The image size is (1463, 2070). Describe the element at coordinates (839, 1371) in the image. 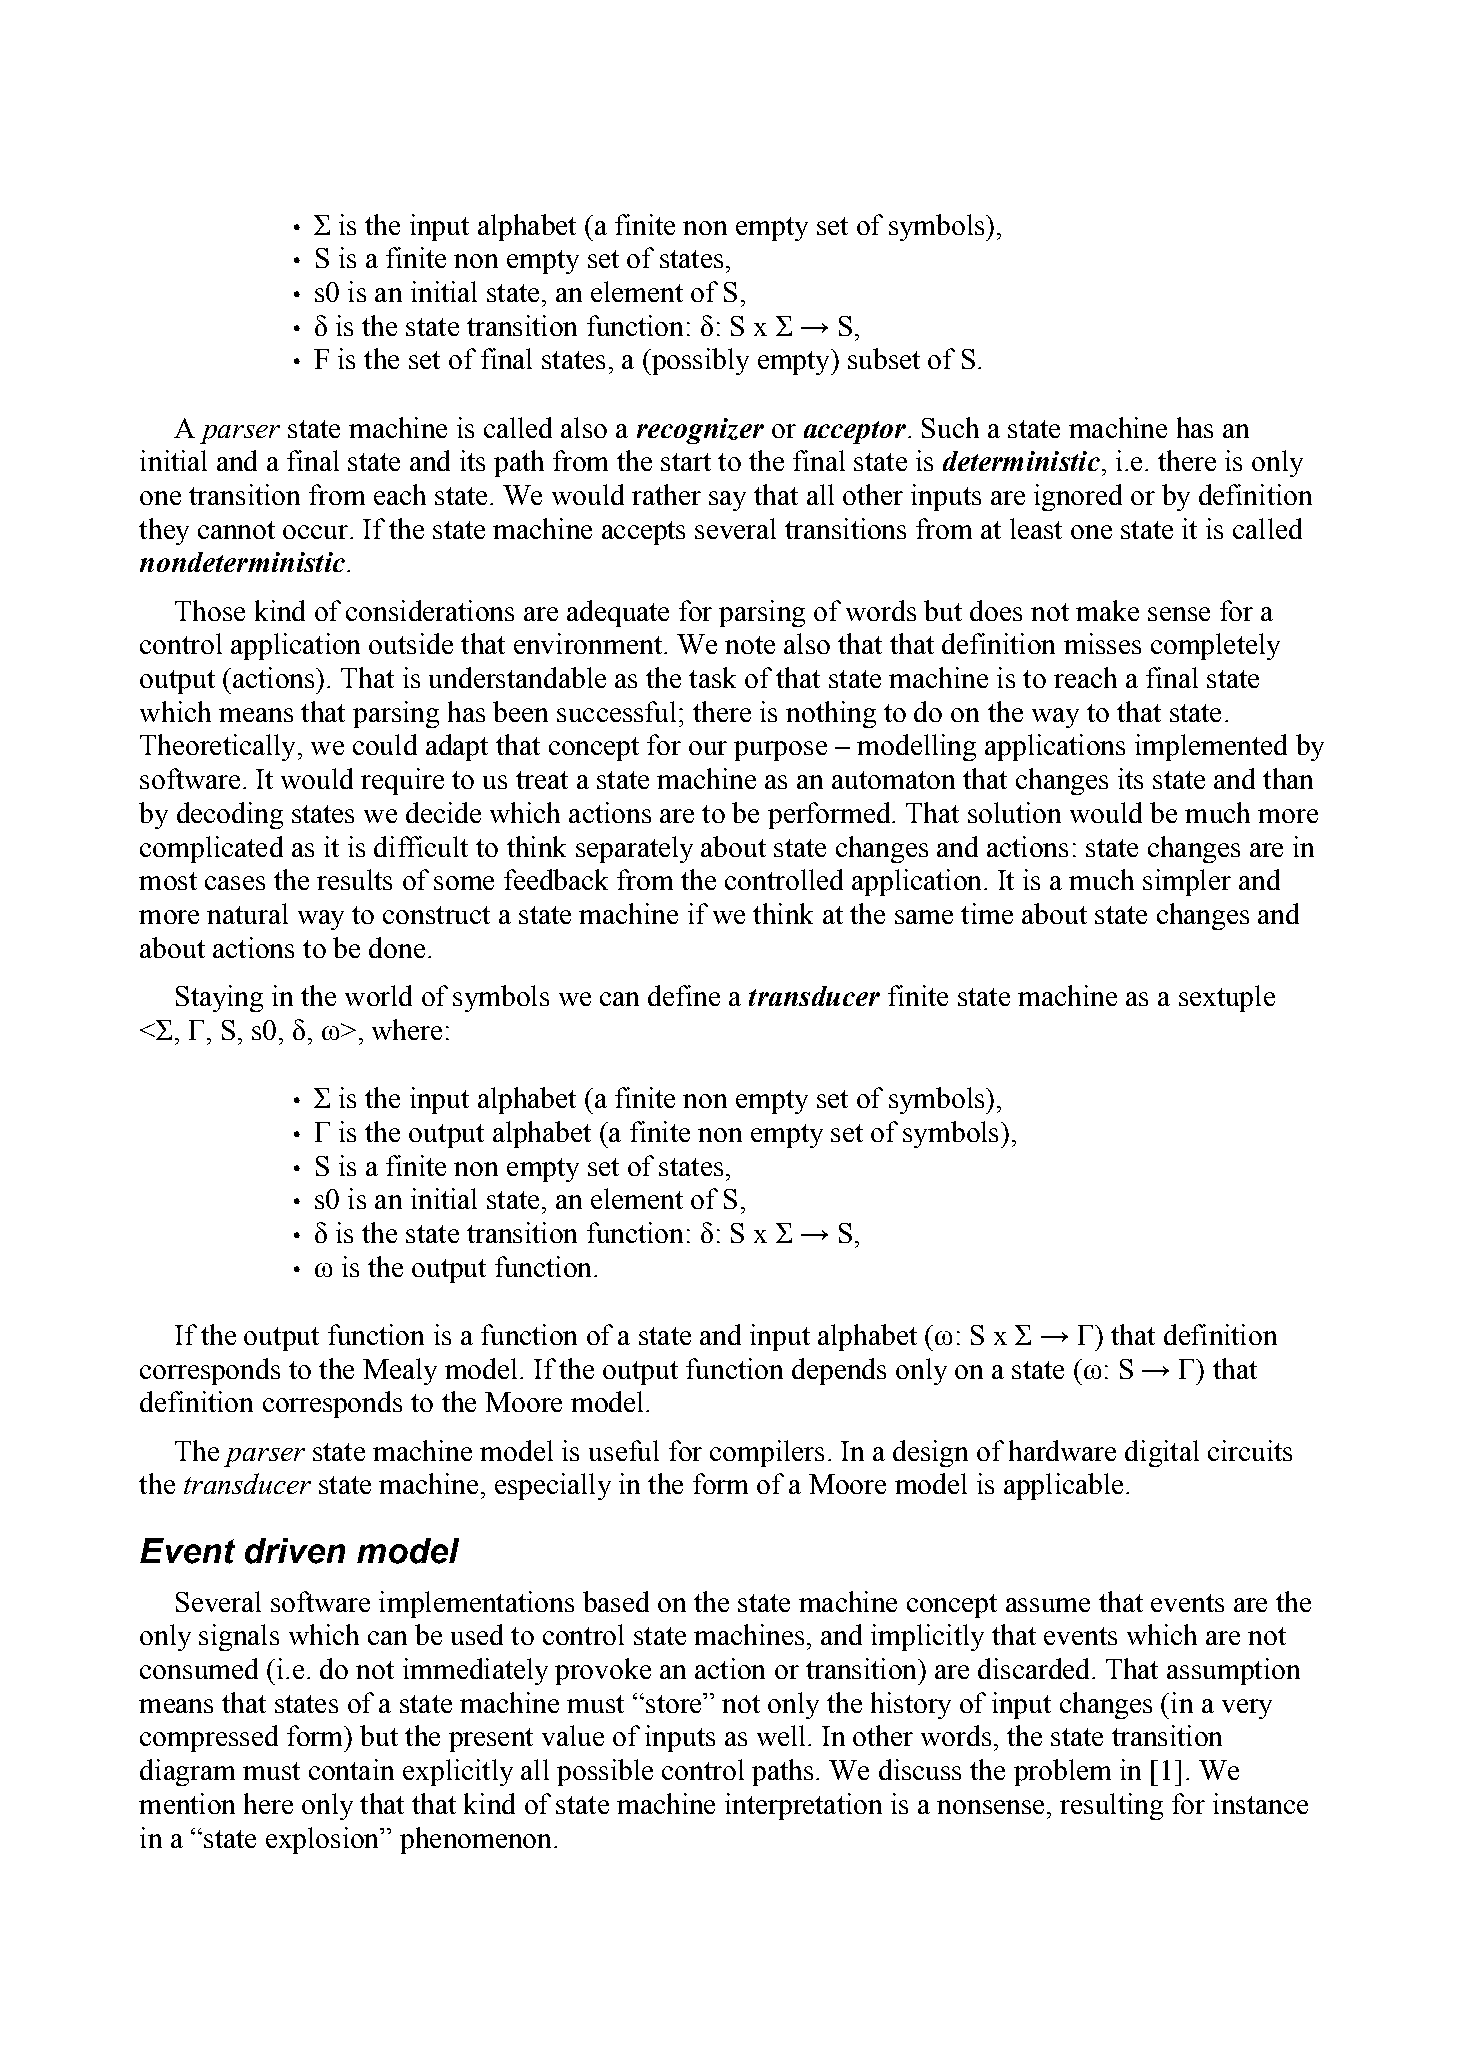

I see `depends` at that location.
